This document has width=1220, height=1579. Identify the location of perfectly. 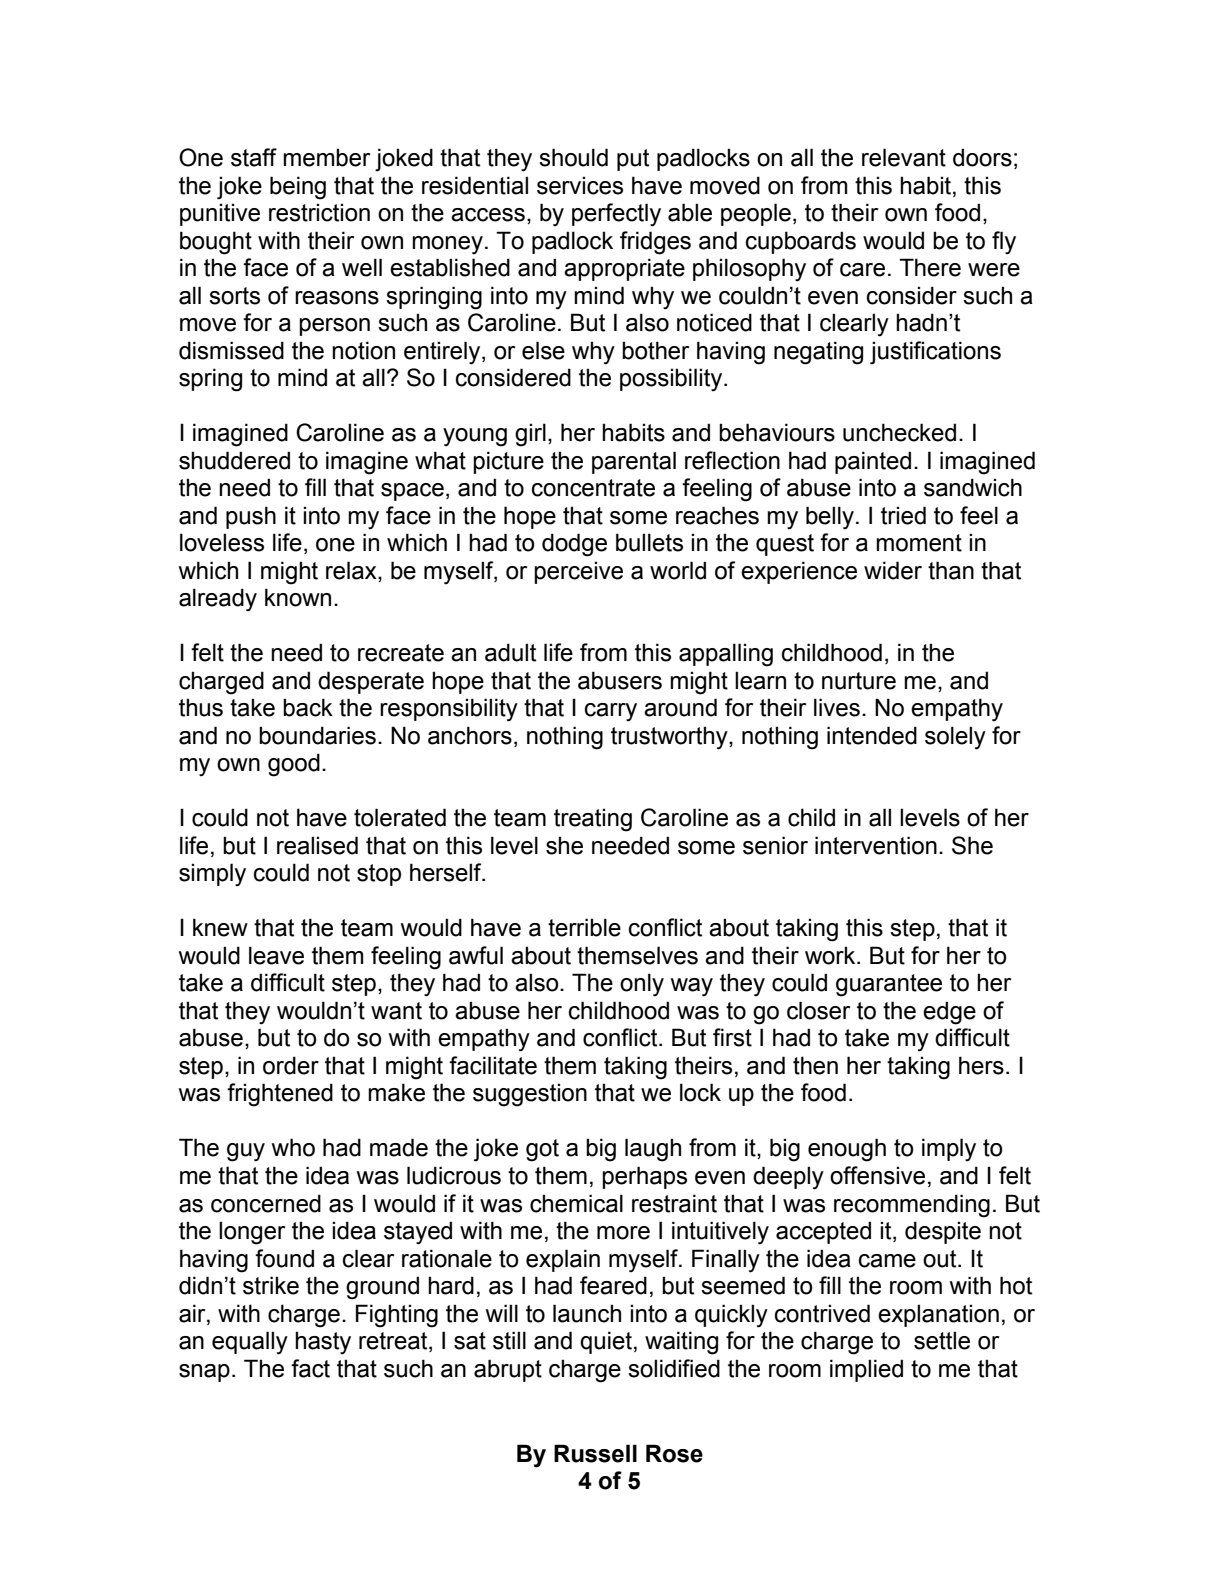
(616, 215).
